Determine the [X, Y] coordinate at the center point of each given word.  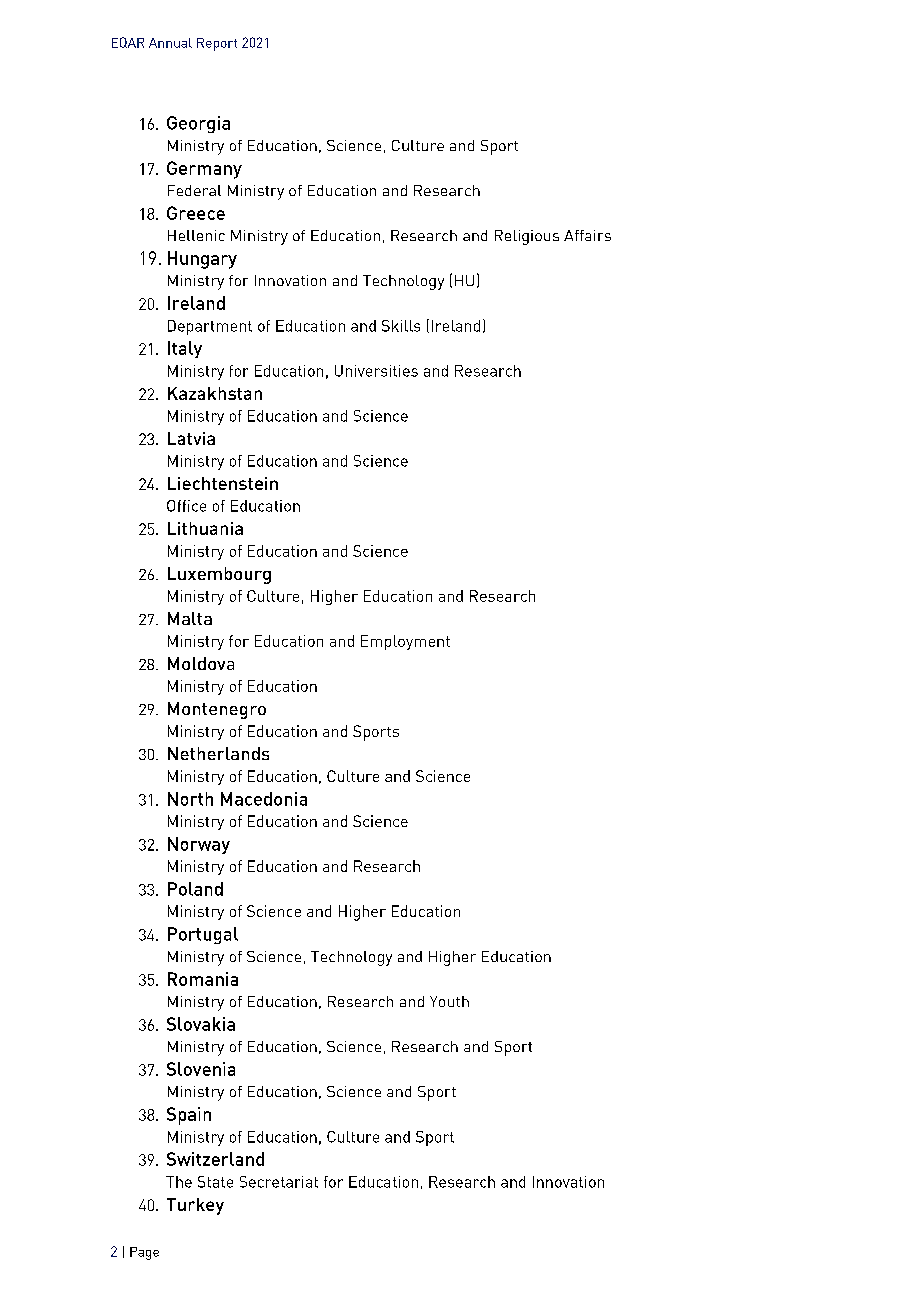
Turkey [195, 1206]
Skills [401, 326]
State [215, 1182]
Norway [199, 845]
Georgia [198, 124]
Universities [376, 371]
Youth [449, 1001]
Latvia [191, 438]
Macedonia [264, 799]
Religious [527, 237]
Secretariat [279, 1182]
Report [217, 44]
